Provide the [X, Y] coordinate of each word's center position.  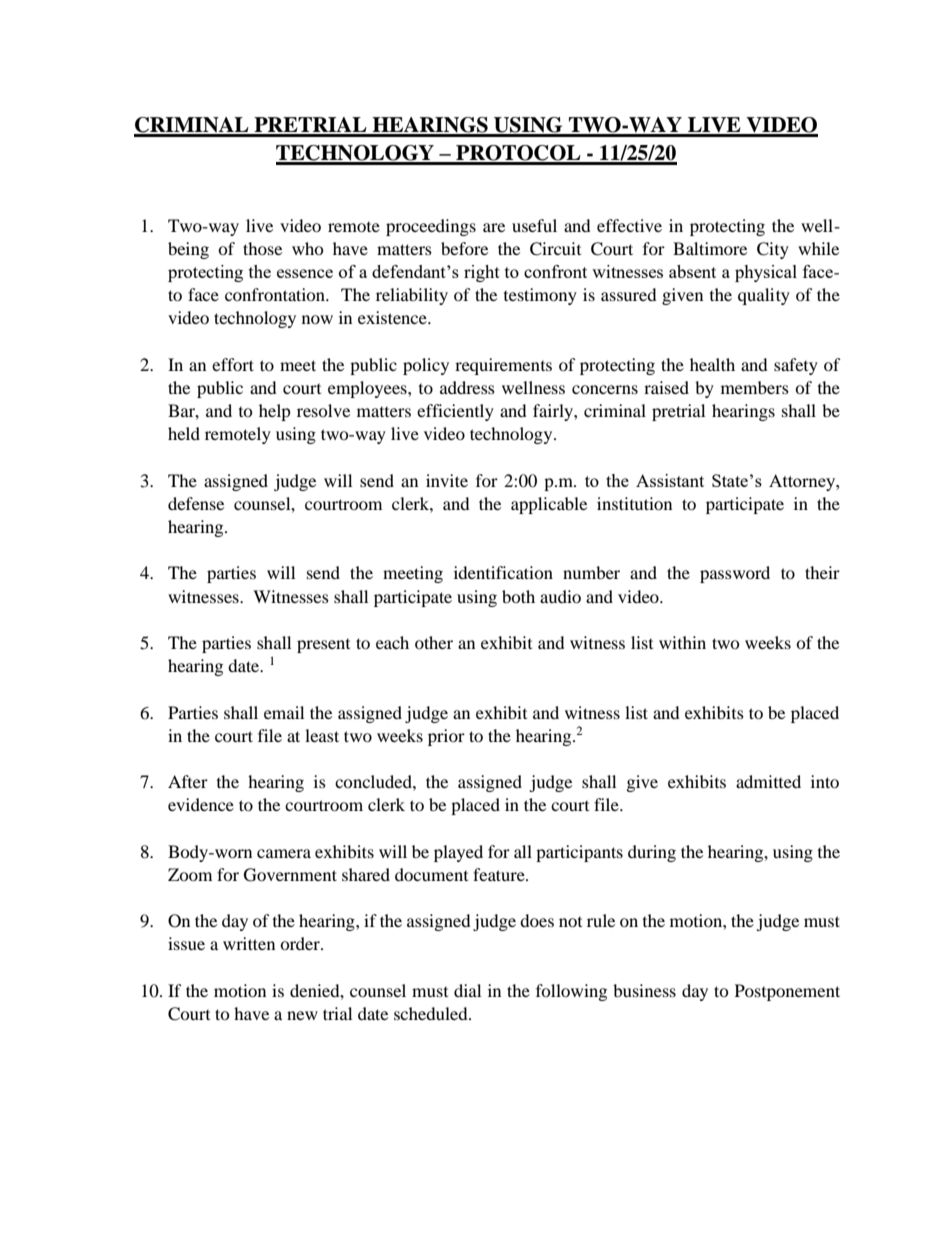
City [773, 250]
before [464, 248]
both [518, 596]
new [302, 1015]
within [682, 642]
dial [467, 990]
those [262, 248]
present [323, 646]
